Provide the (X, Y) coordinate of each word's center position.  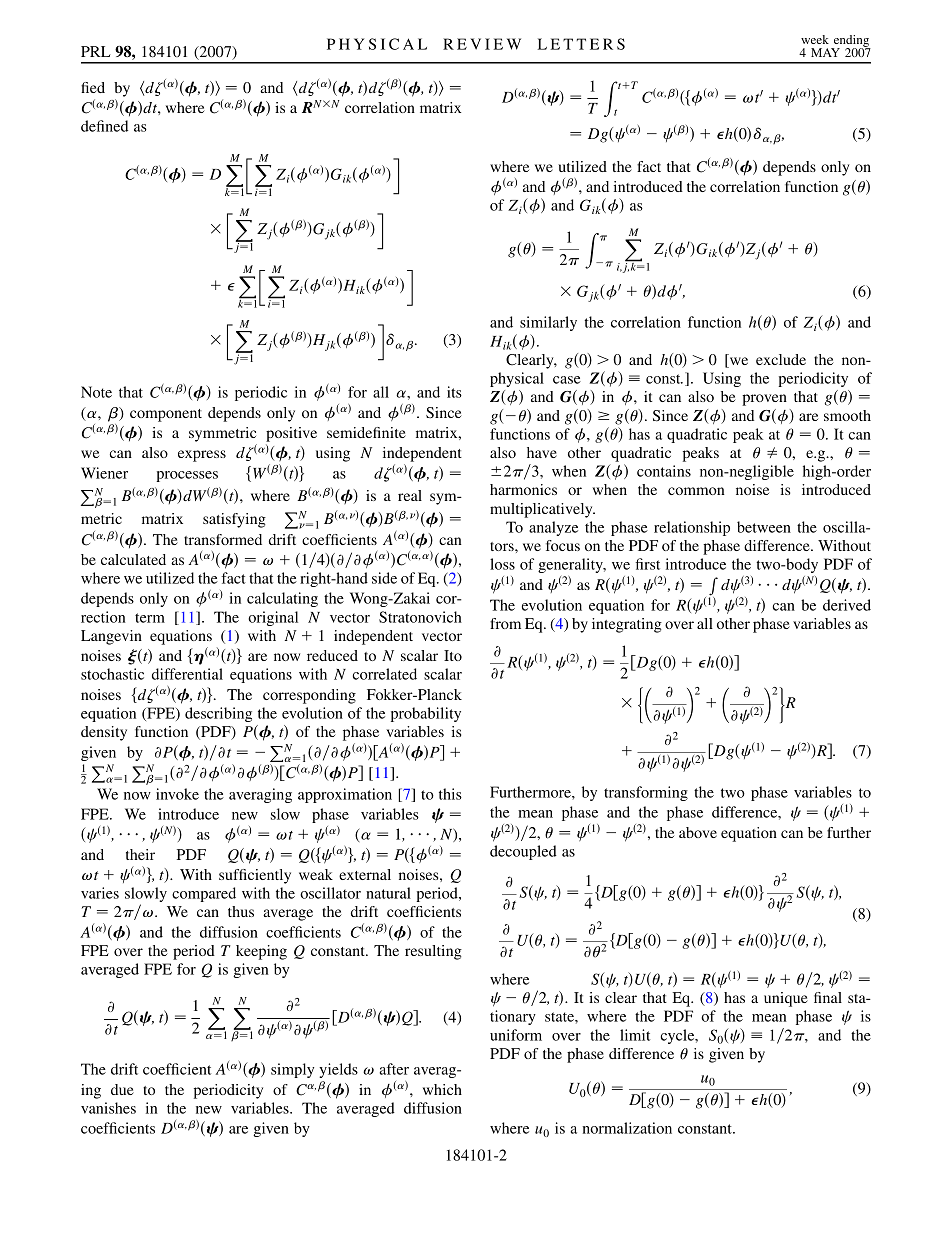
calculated (133, 559)
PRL (96, 51)
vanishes (108, 1108)
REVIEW (482, 44)
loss (502, 564)
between (764, 527)
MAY (825, 52)
